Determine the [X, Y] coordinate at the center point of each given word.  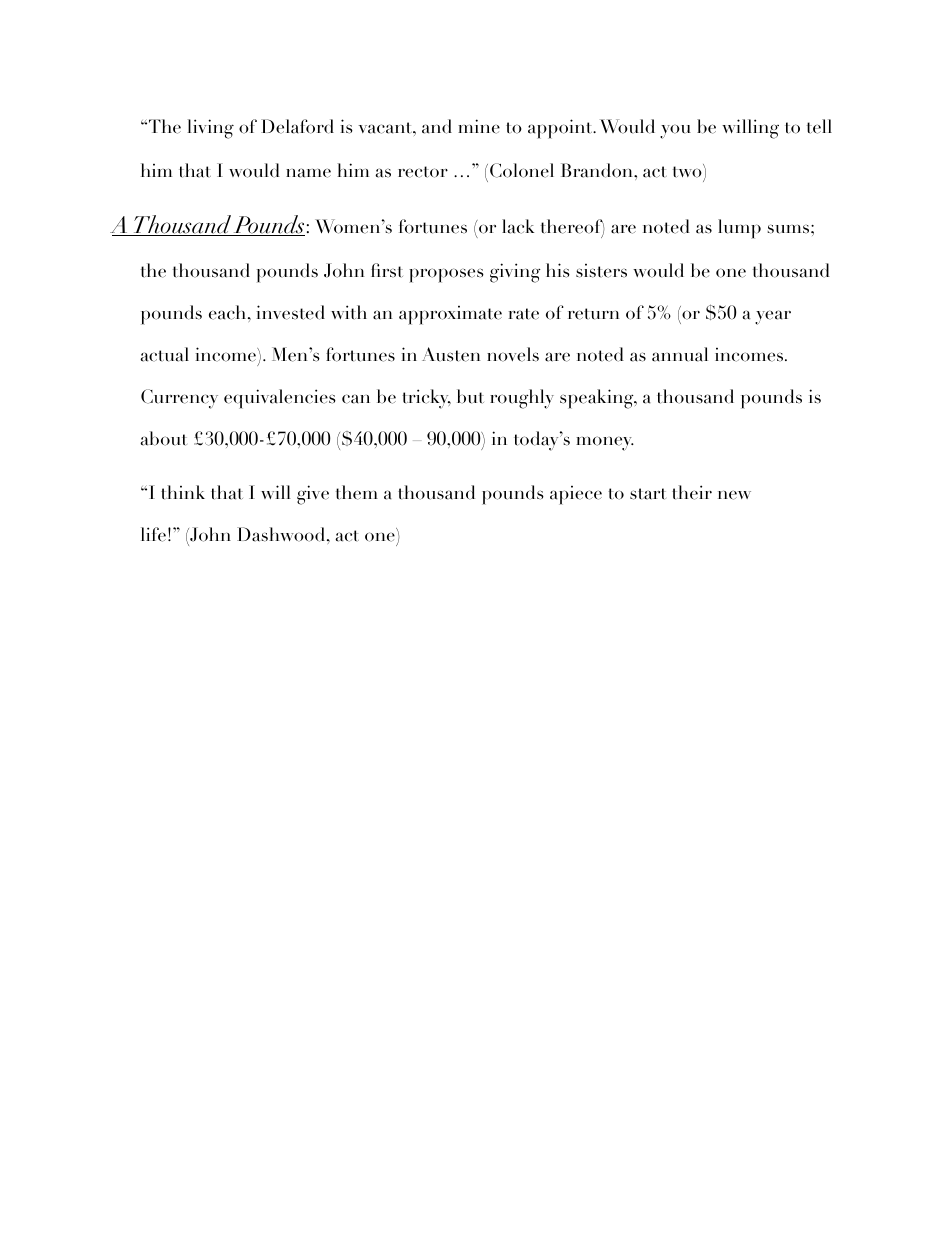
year [773, 317]
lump [739, 229]
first [387, 270]
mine [479, 126]
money [605, 443]
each [229, 312]
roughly [522, 399]
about [163, 438]
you [675, 131]
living [210, 129]
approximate [450, 315]
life [153, 534]
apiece [576, 495]
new [734, 495]
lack [518, 226]
